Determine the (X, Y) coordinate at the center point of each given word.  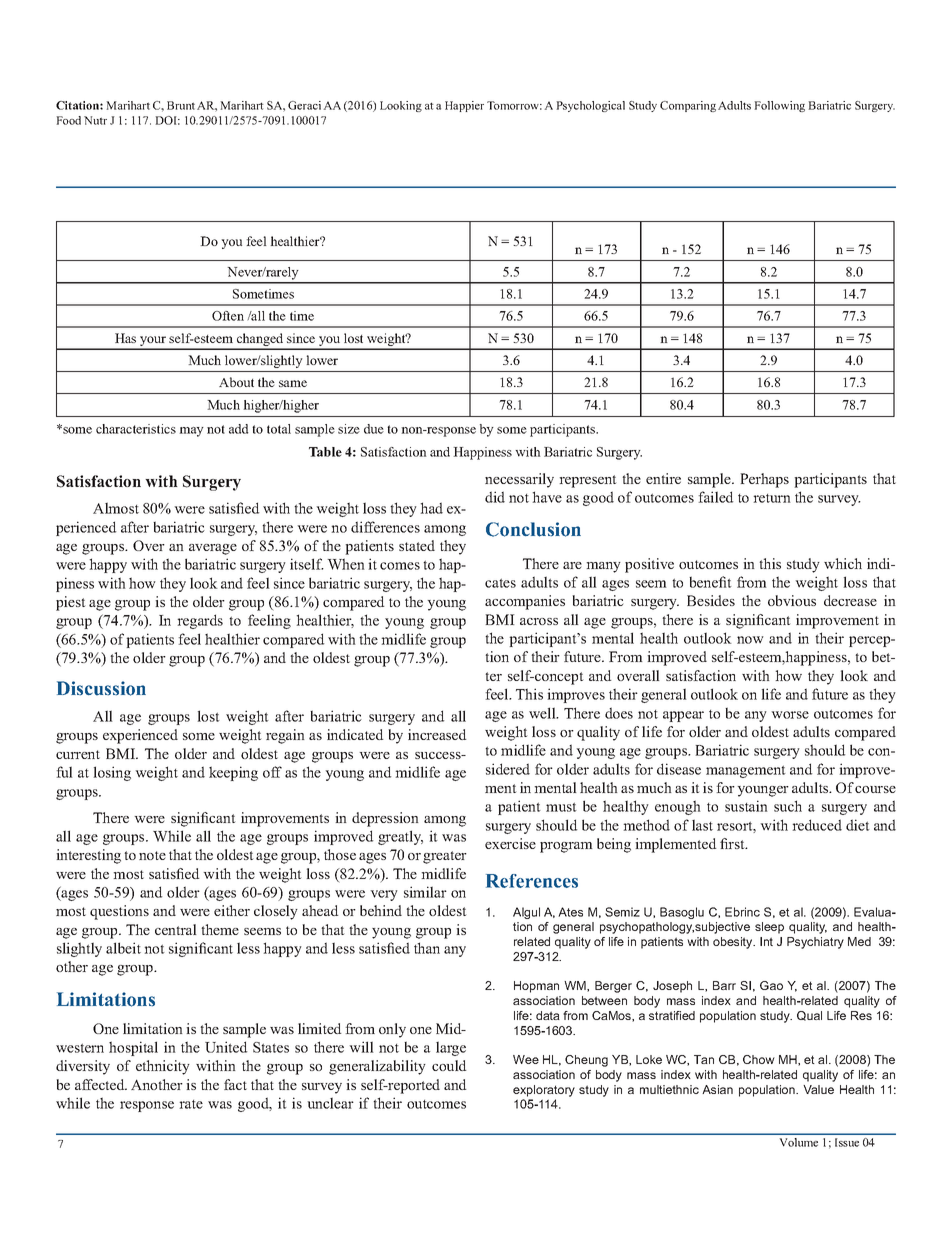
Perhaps (764, 480)
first (733, 843)
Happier (464, 106)
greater (445, 857)
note (152, 855)
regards (200, 621)
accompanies (525, 602)
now (750, 640)
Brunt (181, 105)
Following (779, 106)
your (153, 342)
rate (191, 1104)
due (374, 429)
